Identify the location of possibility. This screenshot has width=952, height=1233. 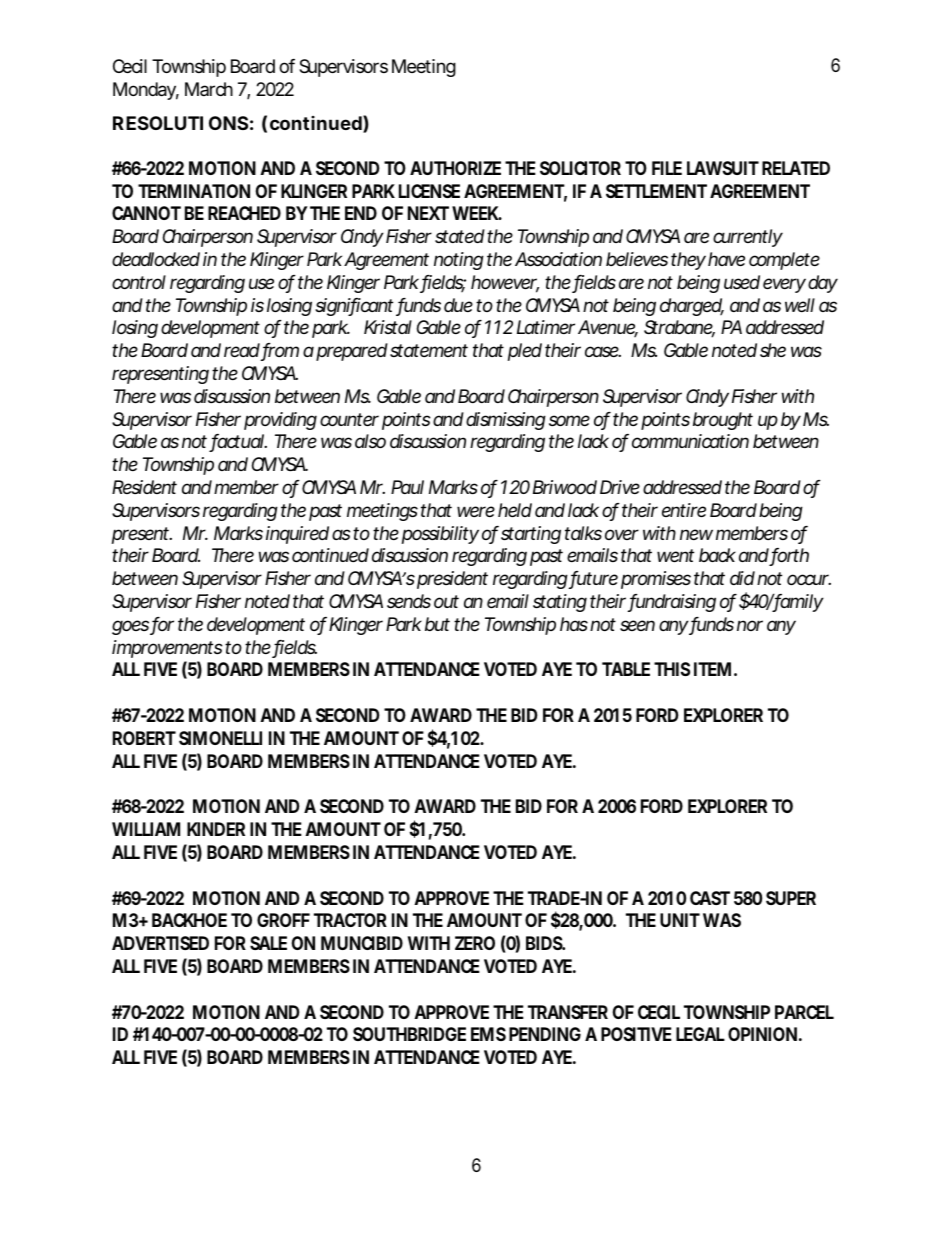
(440, 535).
